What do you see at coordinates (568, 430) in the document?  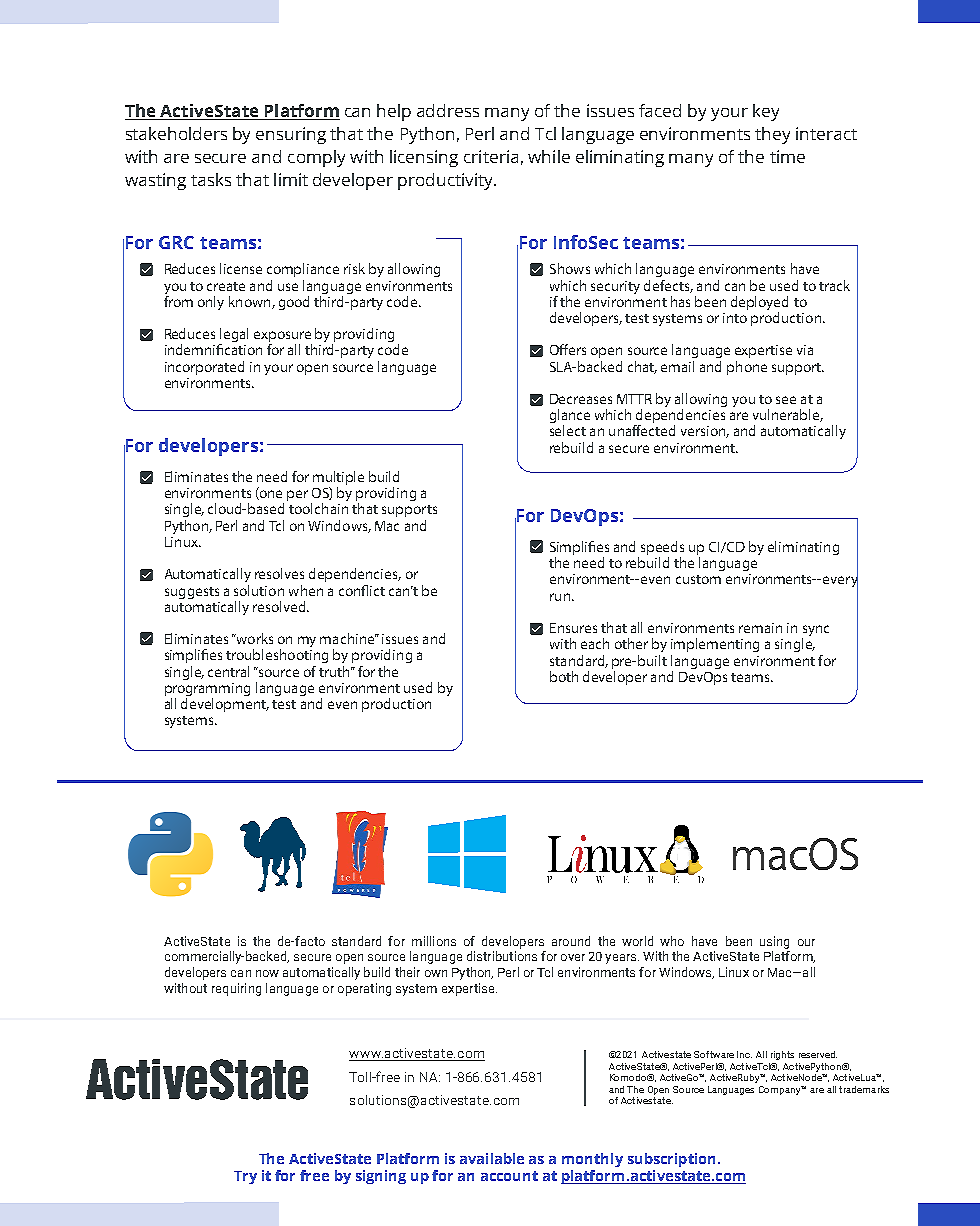 I see `select` at bounding box center [568, 430].
